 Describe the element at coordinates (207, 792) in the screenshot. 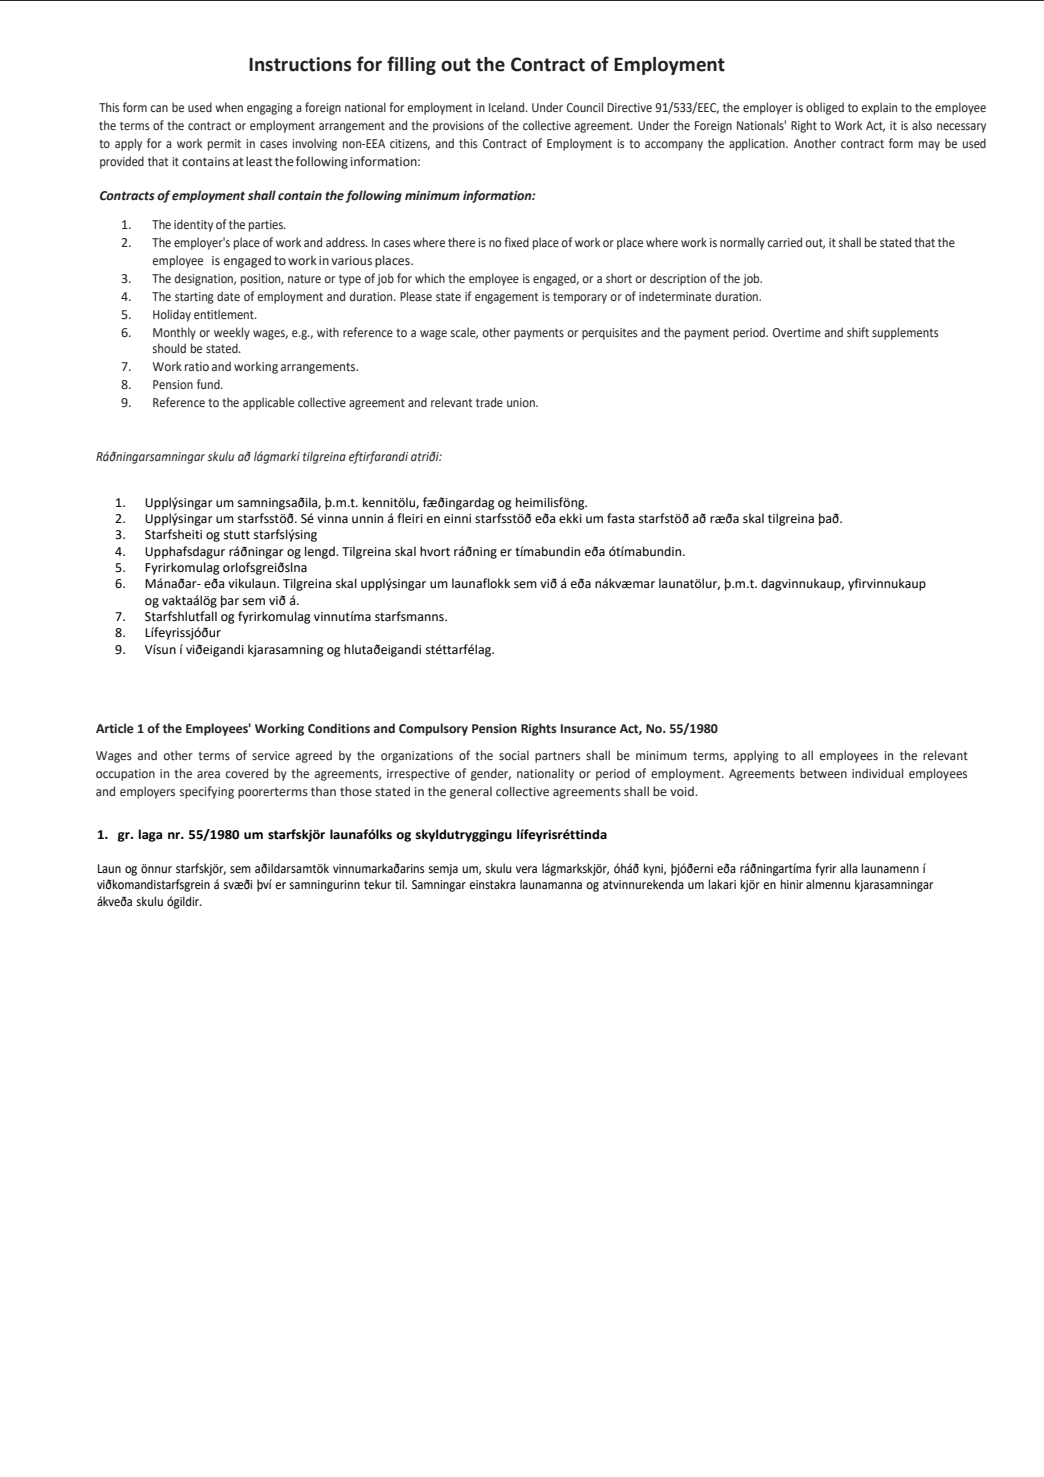

I see `specifying` at that location.
